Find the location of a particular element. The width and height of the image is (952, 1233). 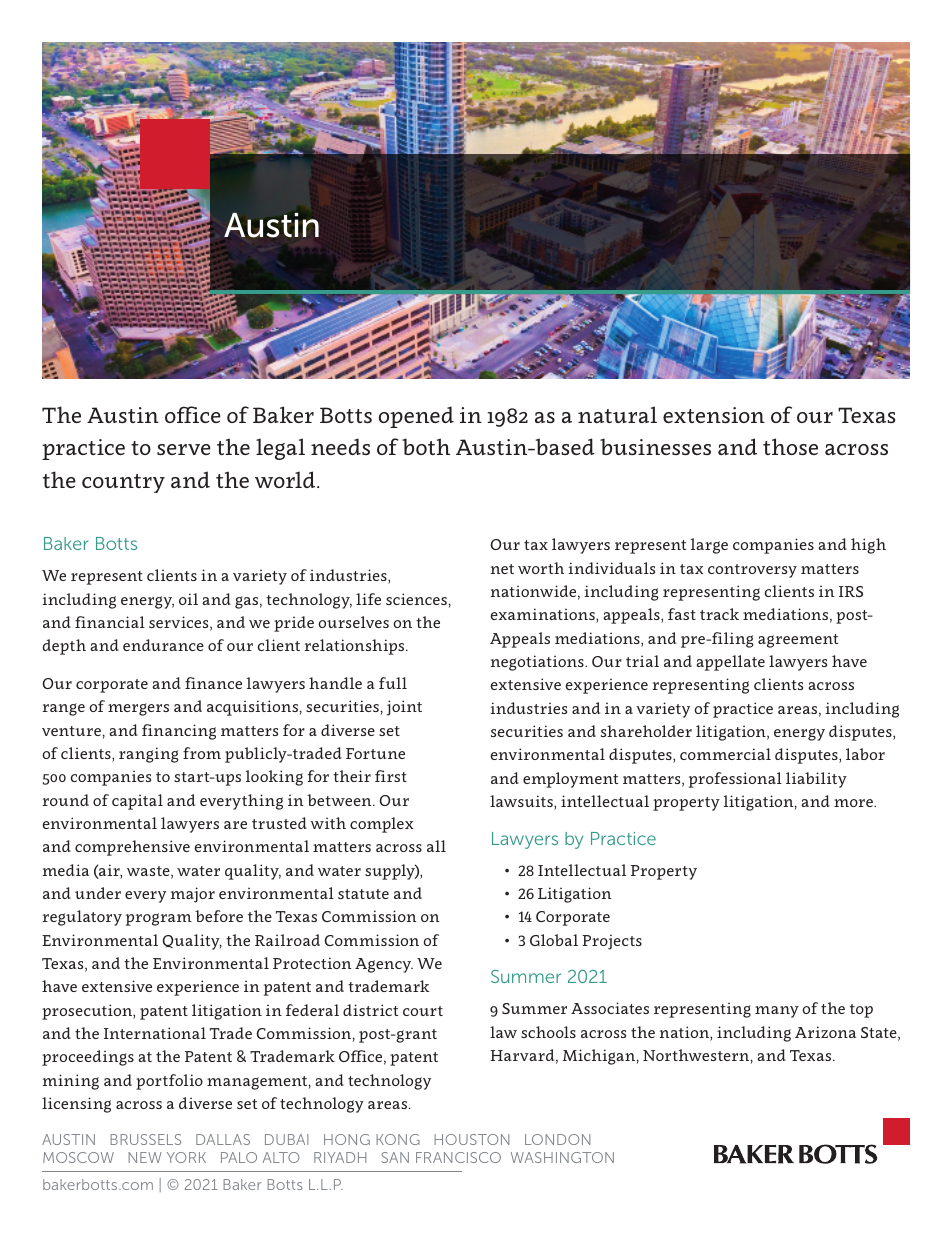

major is located at coordinates (193, 895).
